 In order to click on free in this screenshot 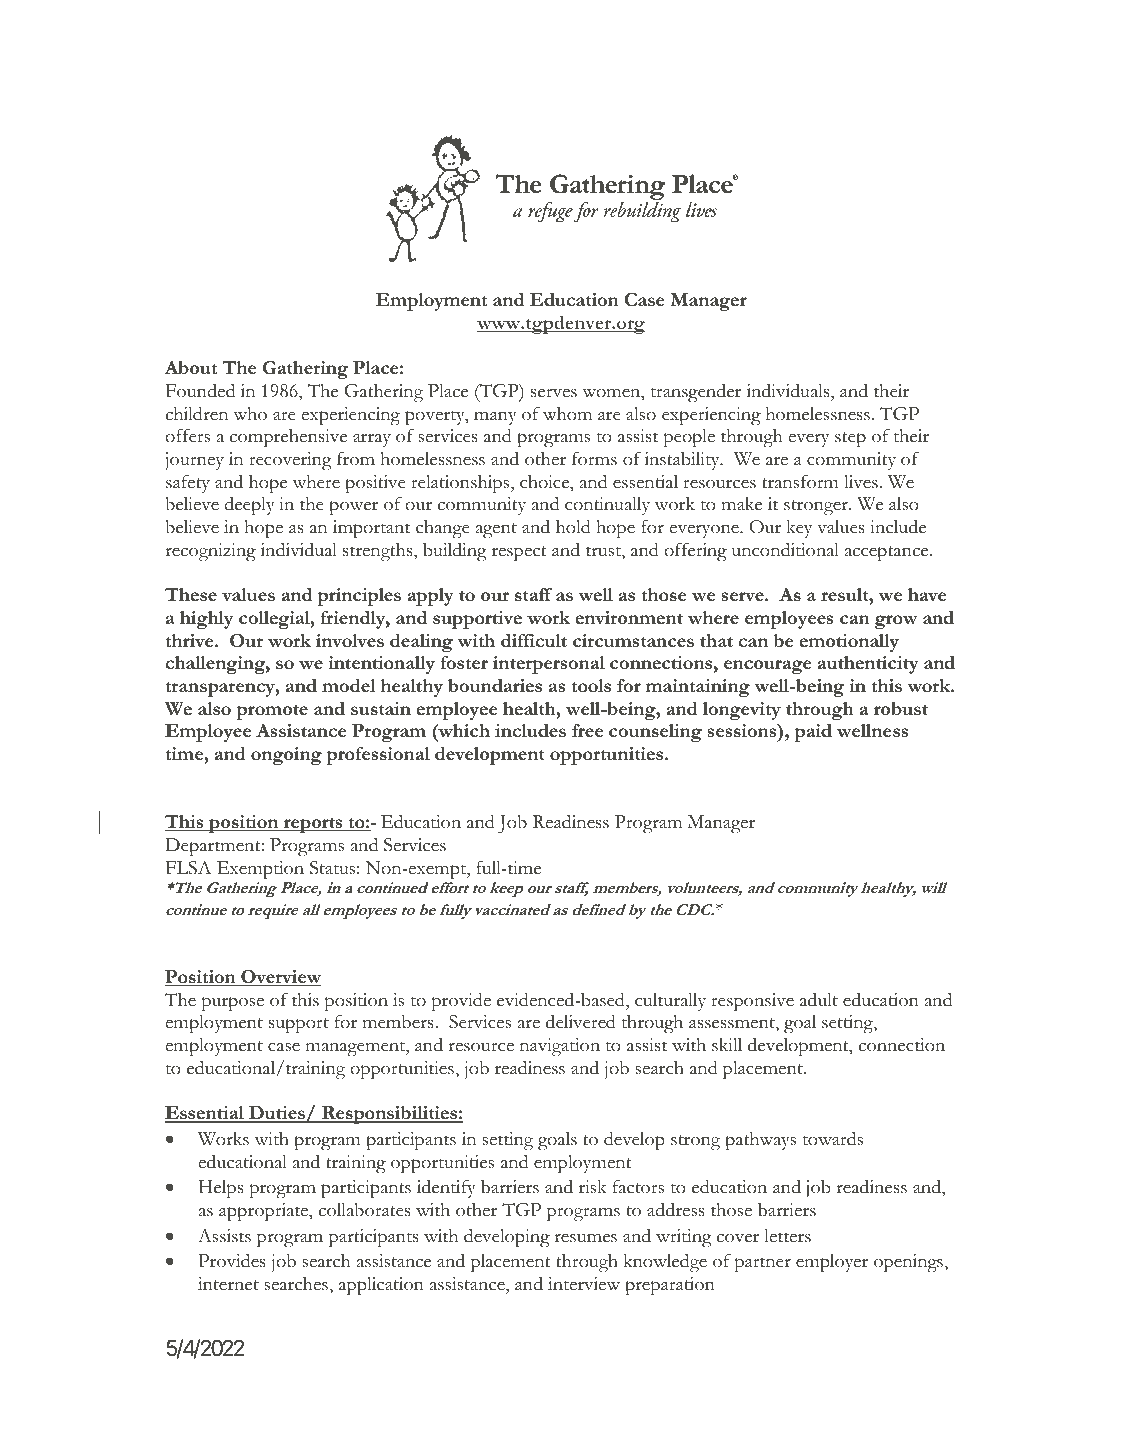, I will do `click(587, 730)`.
